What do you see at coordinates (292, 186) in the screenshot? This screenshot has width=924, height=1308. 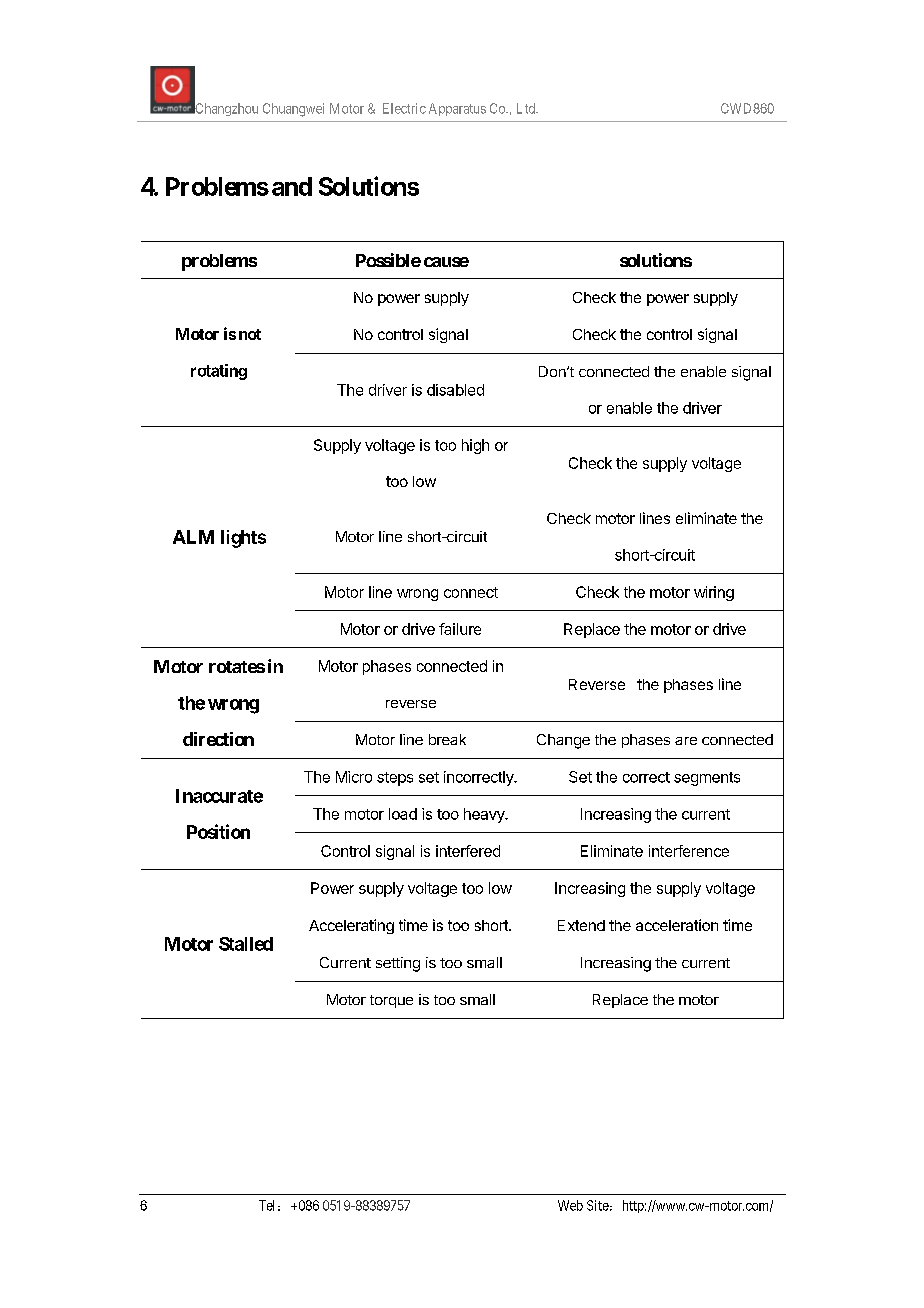 I see `and` at bounding box center [292, 186].
